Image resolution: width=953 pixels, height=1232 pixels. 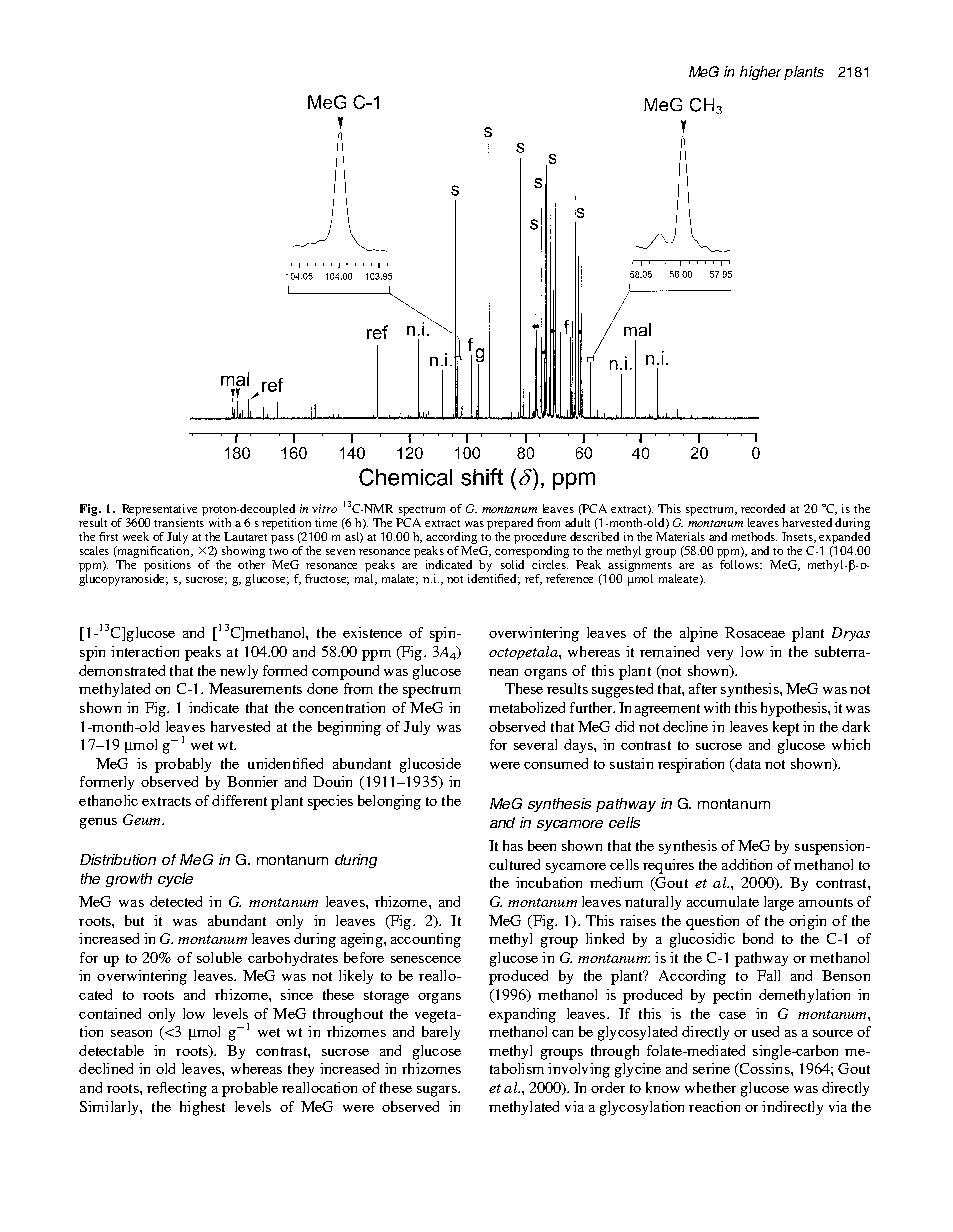 What do you see at coordinates (324, 508) in the screenshot?
I see `vitro` at bounding box center [324, 508].
